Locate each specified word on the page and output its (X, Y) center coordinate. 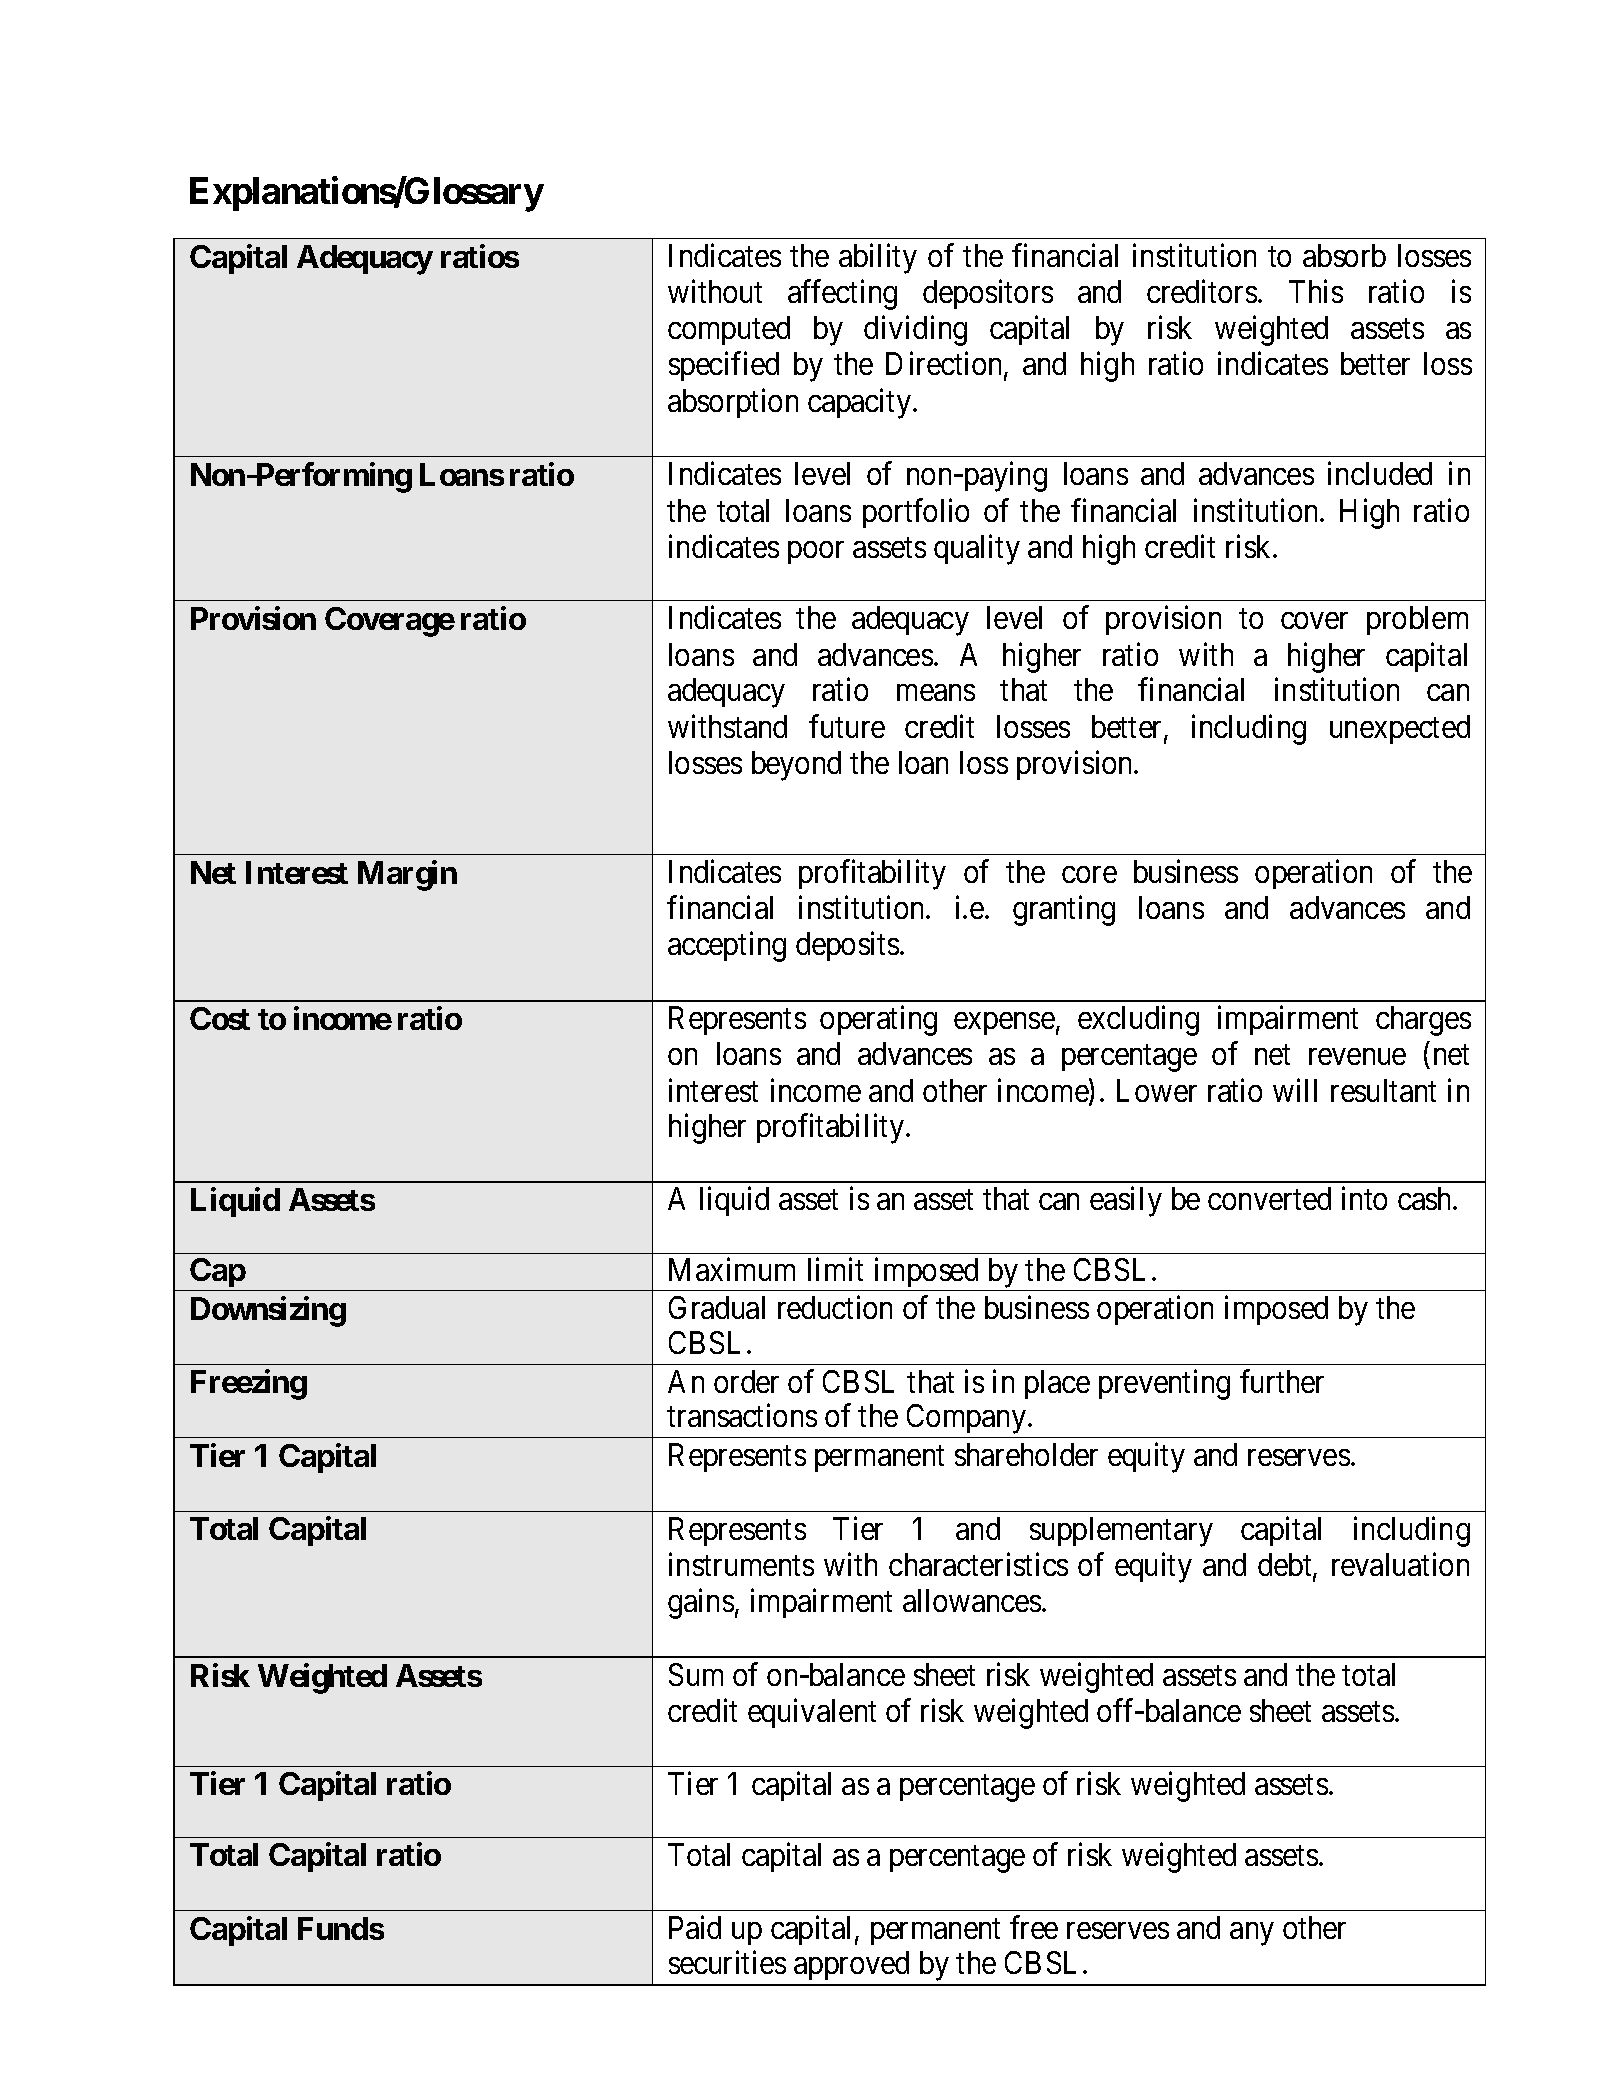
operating (878, 1021)
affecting (842, 295)
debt (1286, 1566)
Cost (220, 1018)
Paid (695, 1927)
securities (727, 1962)
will (1295, 1090)
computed (729, 330)
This (1316, 291)
